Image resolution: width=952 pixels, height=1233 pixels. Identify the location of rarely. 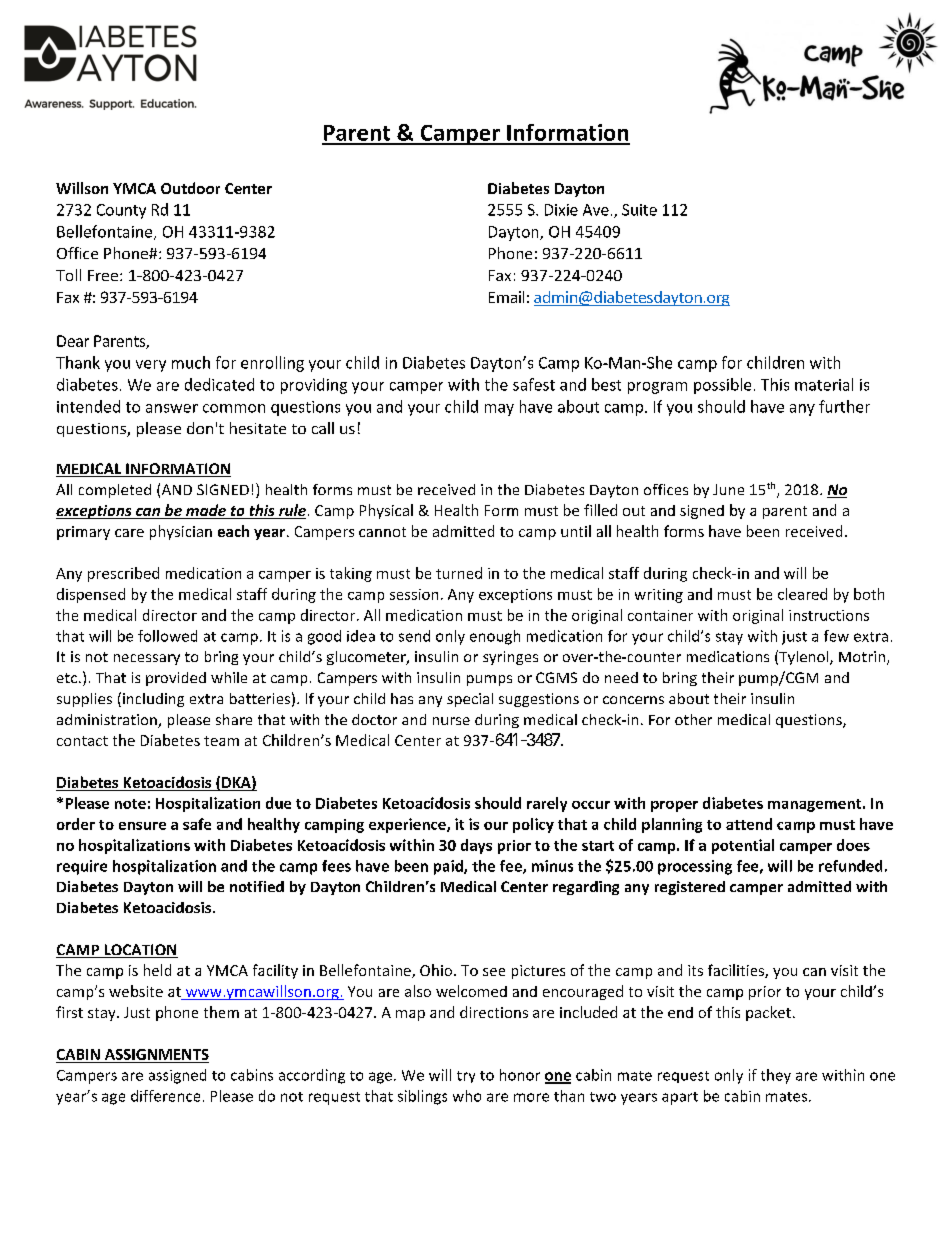
(547, 804).
